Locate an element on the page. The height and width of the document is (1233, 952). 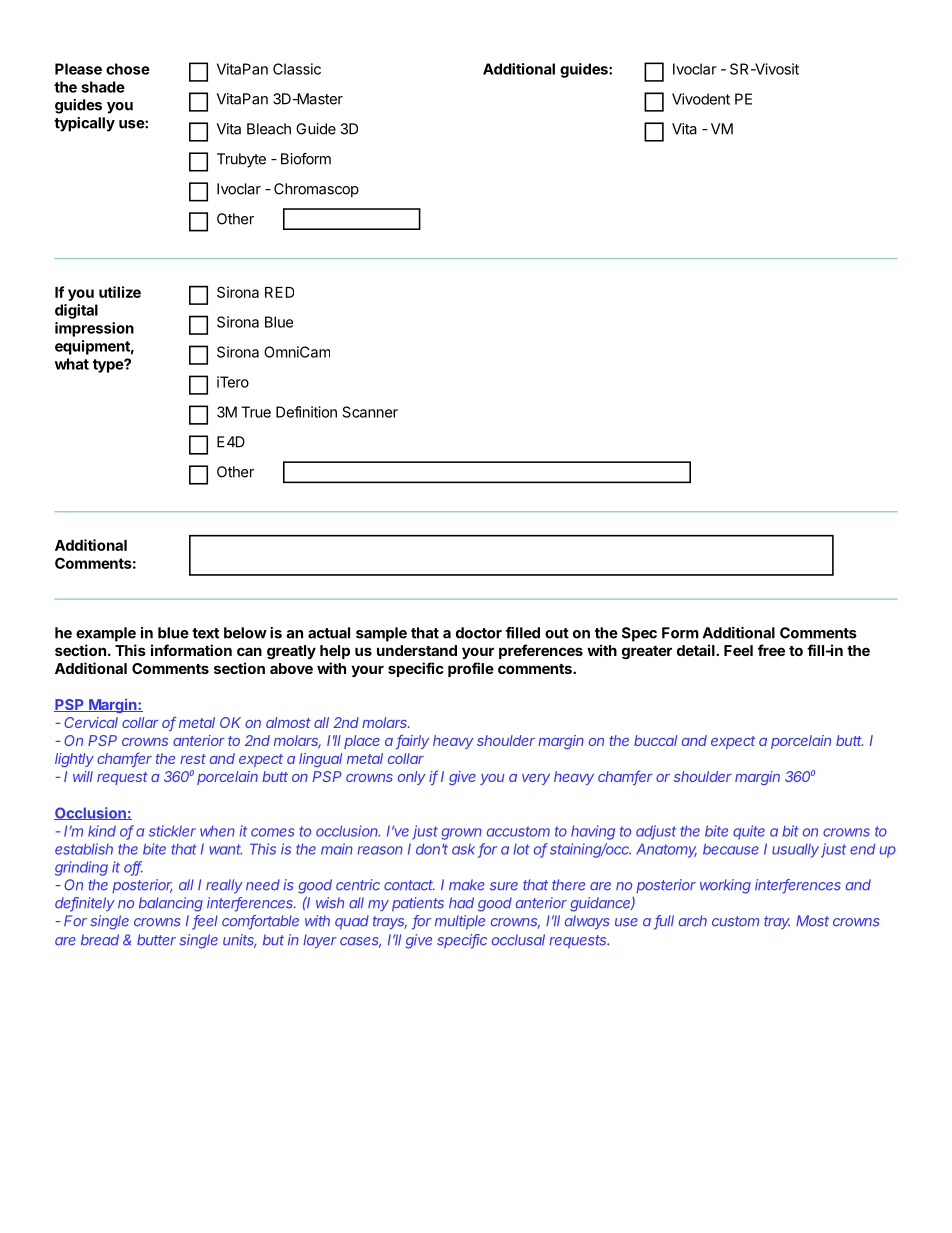
chose is located at coordinates (128, 69).
